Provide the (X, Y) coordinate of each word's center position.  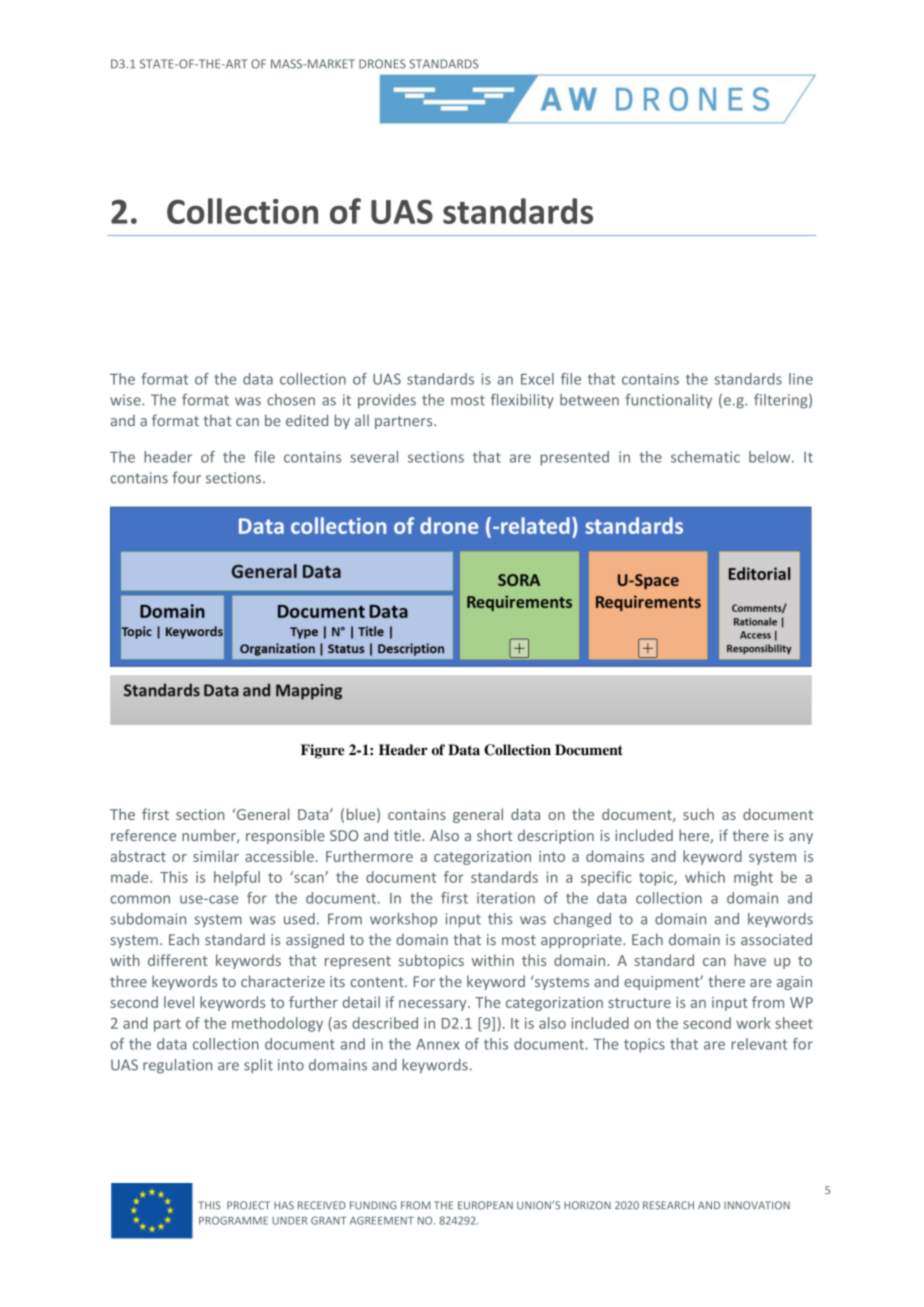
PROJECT (248, 1205)
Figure (323, 751)
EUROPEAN (485, 1205)
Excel (537, 379)
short (494, 835)
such (698, 814)
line (801, 379)
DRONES (382, 64)
